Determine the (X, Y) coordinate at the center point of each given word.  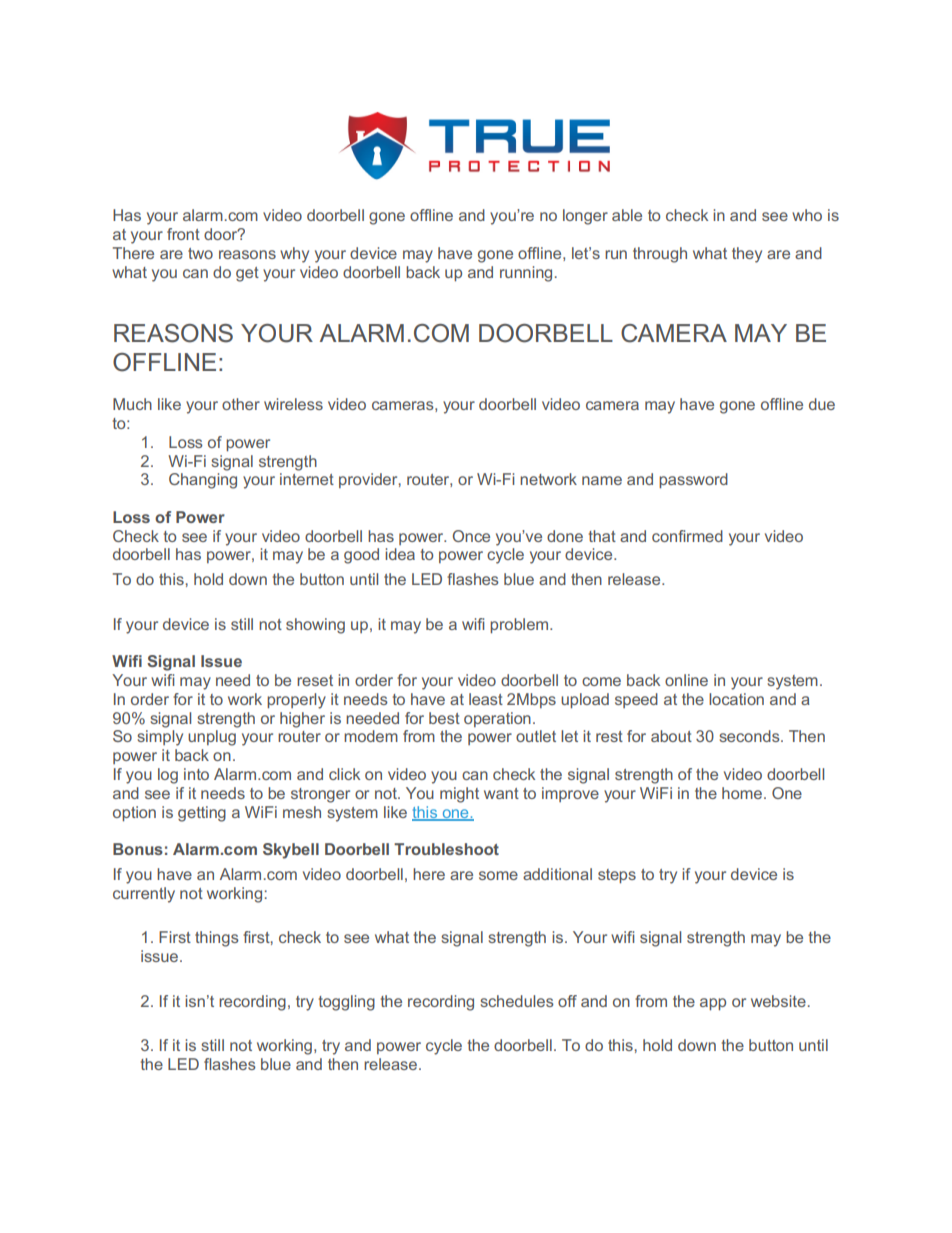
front (183, 234)
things (217, 939)
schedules (517, 1001)
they (747, 255)
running (526, 274)
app (713, 1004)
